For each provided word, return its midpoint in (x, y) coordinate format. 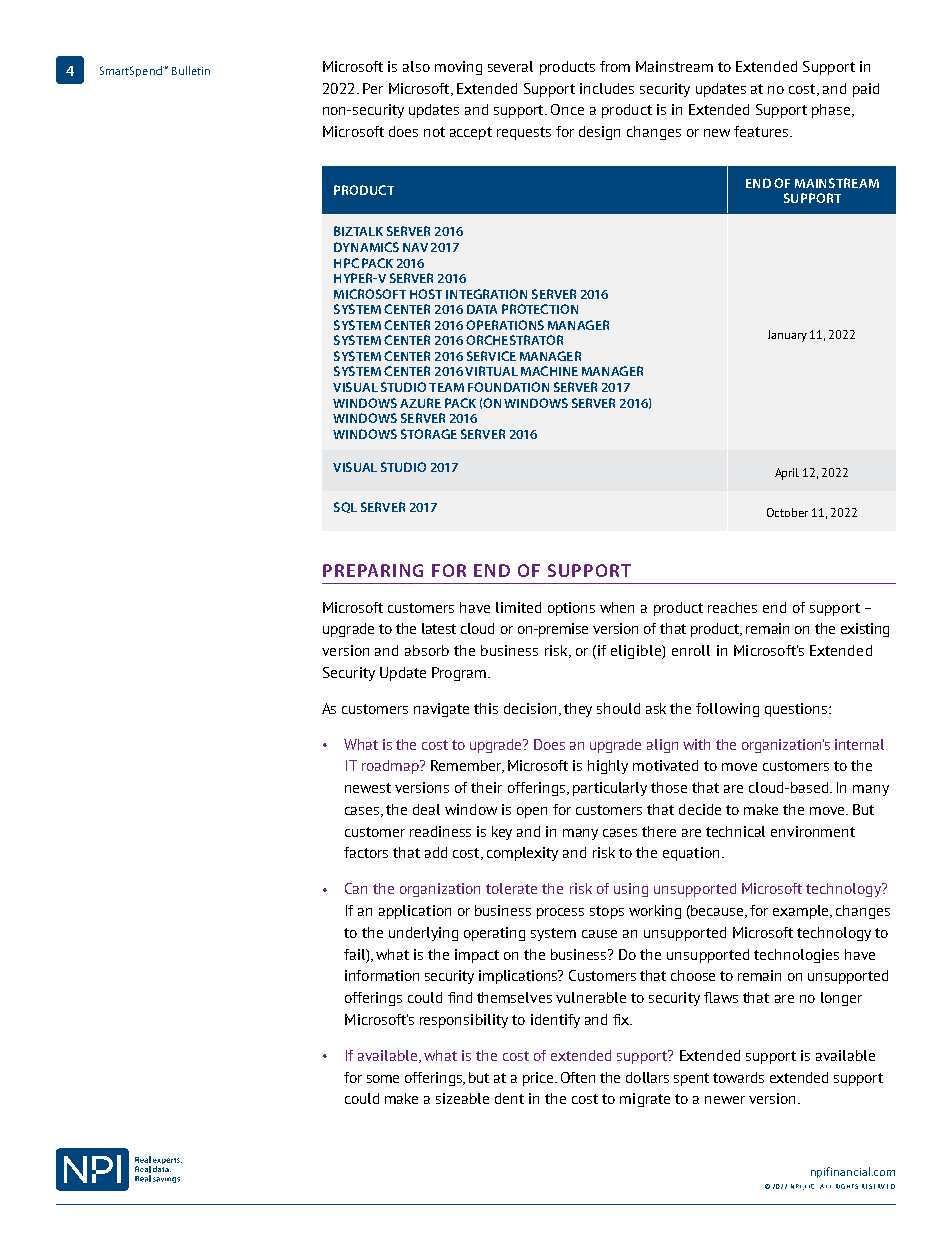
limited (518, 607)
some (383, 1079)
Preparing (373, 570)
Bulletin (191, 70)
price (539, 1079)
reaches (732, 607)
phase (831, 111)
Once (567, 109)
